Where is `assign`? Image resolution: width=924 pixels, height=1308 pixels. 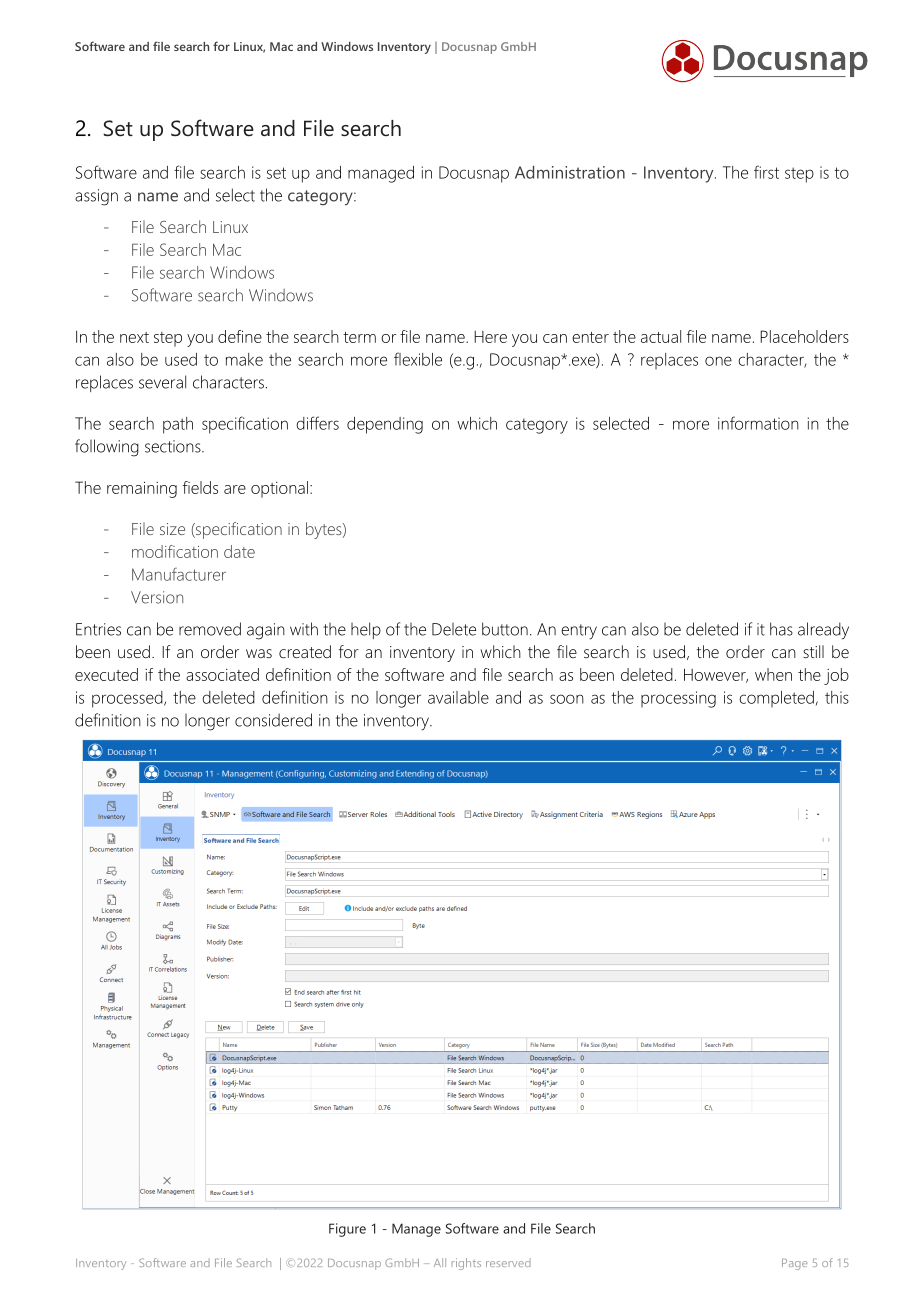 assign is located at coordinates (96, 197).
